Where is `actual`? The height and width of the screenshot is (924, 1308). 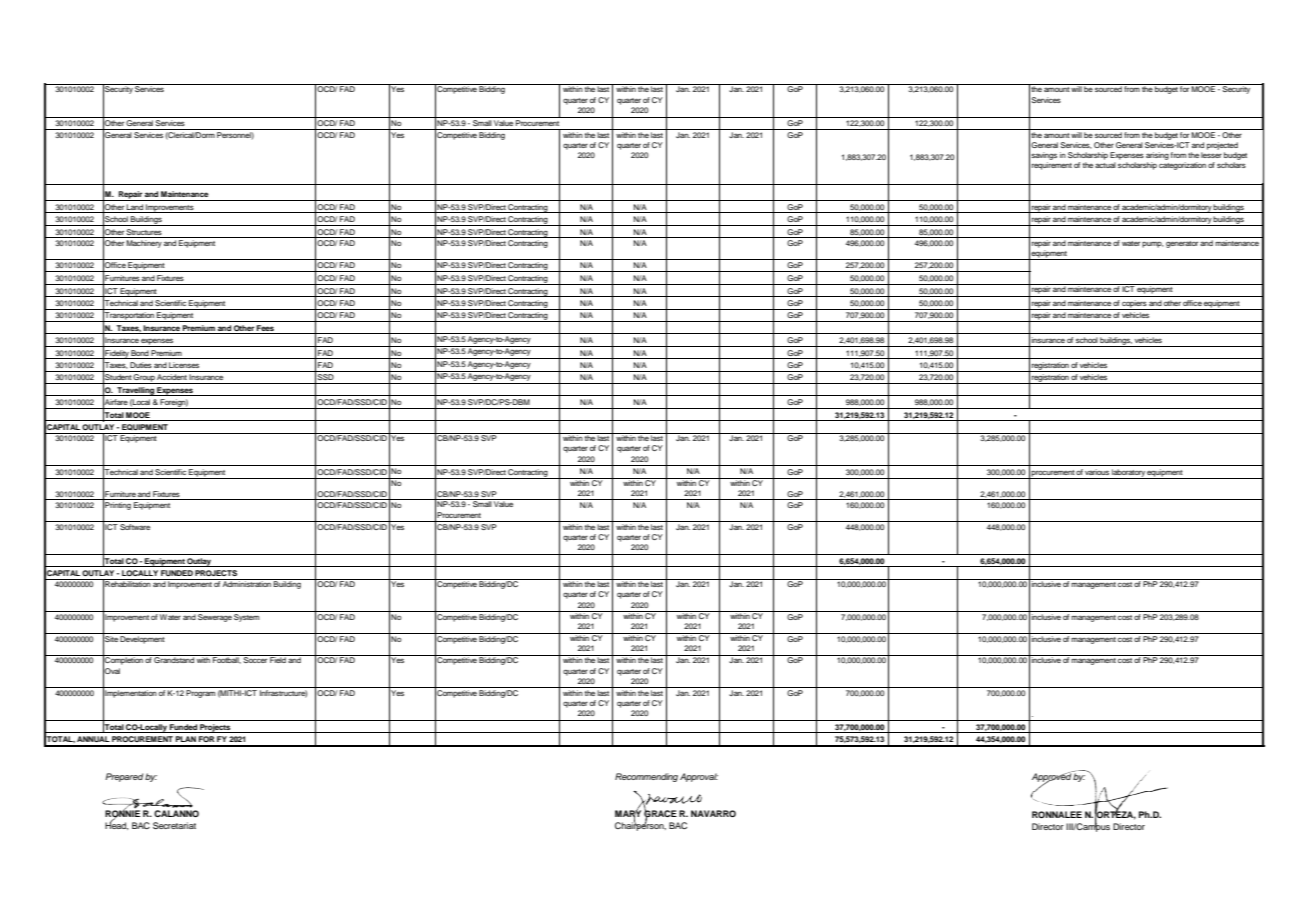 actual is located at coordinates (1105, 165).
